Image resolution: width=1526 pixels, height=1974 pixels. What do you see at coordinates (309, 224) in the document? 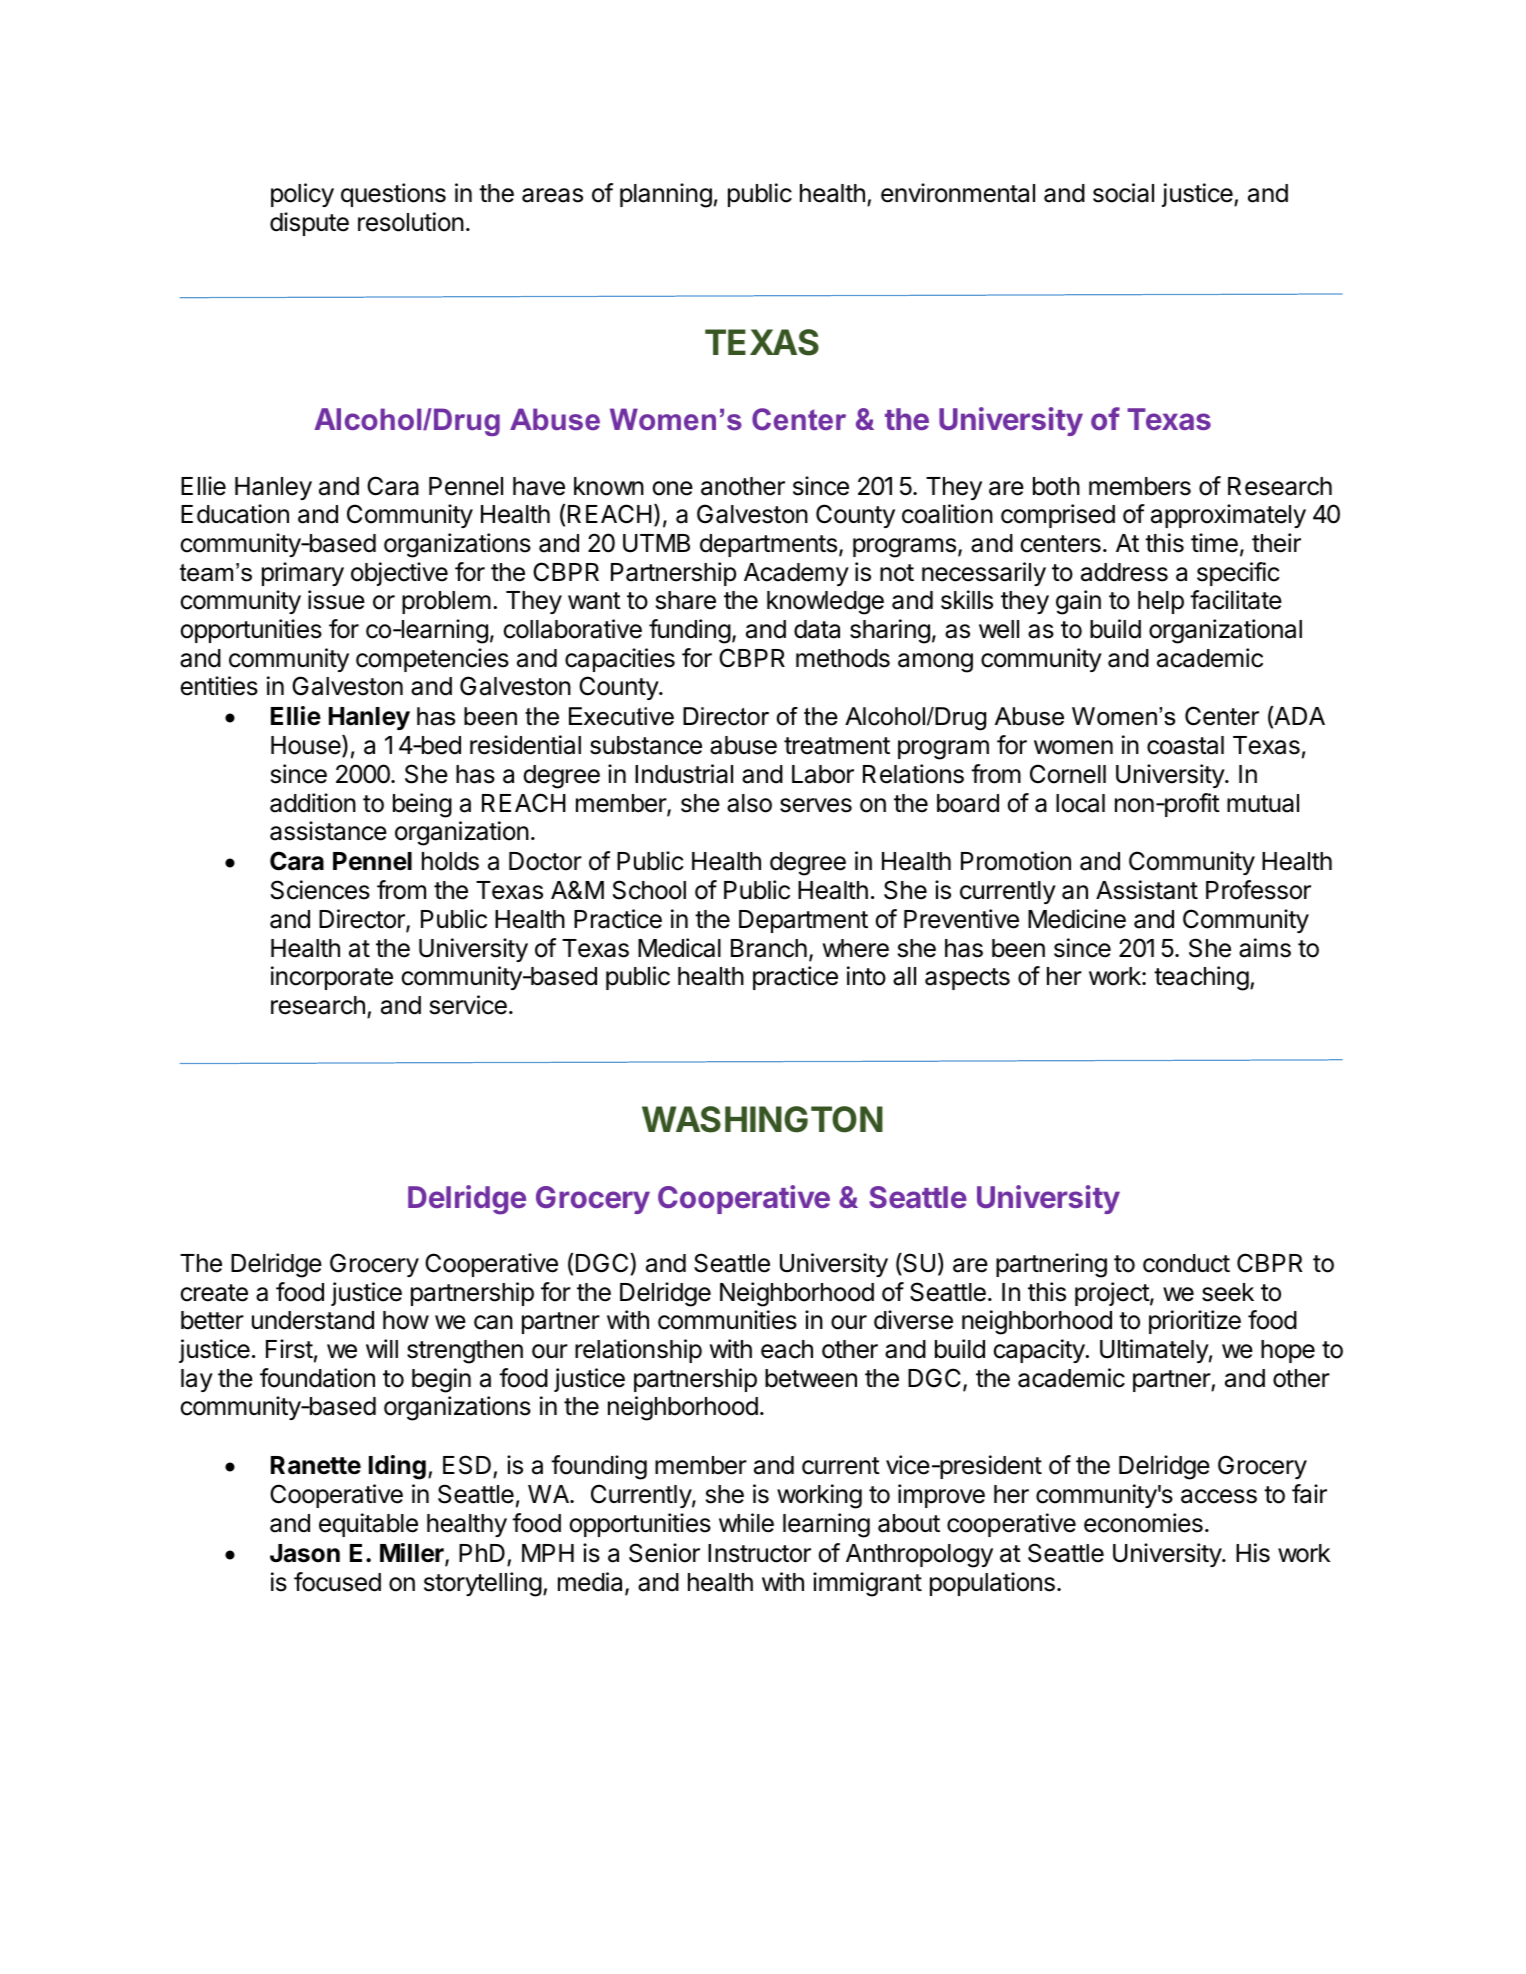
I see `dispute` at bounding box center [309, 224].
